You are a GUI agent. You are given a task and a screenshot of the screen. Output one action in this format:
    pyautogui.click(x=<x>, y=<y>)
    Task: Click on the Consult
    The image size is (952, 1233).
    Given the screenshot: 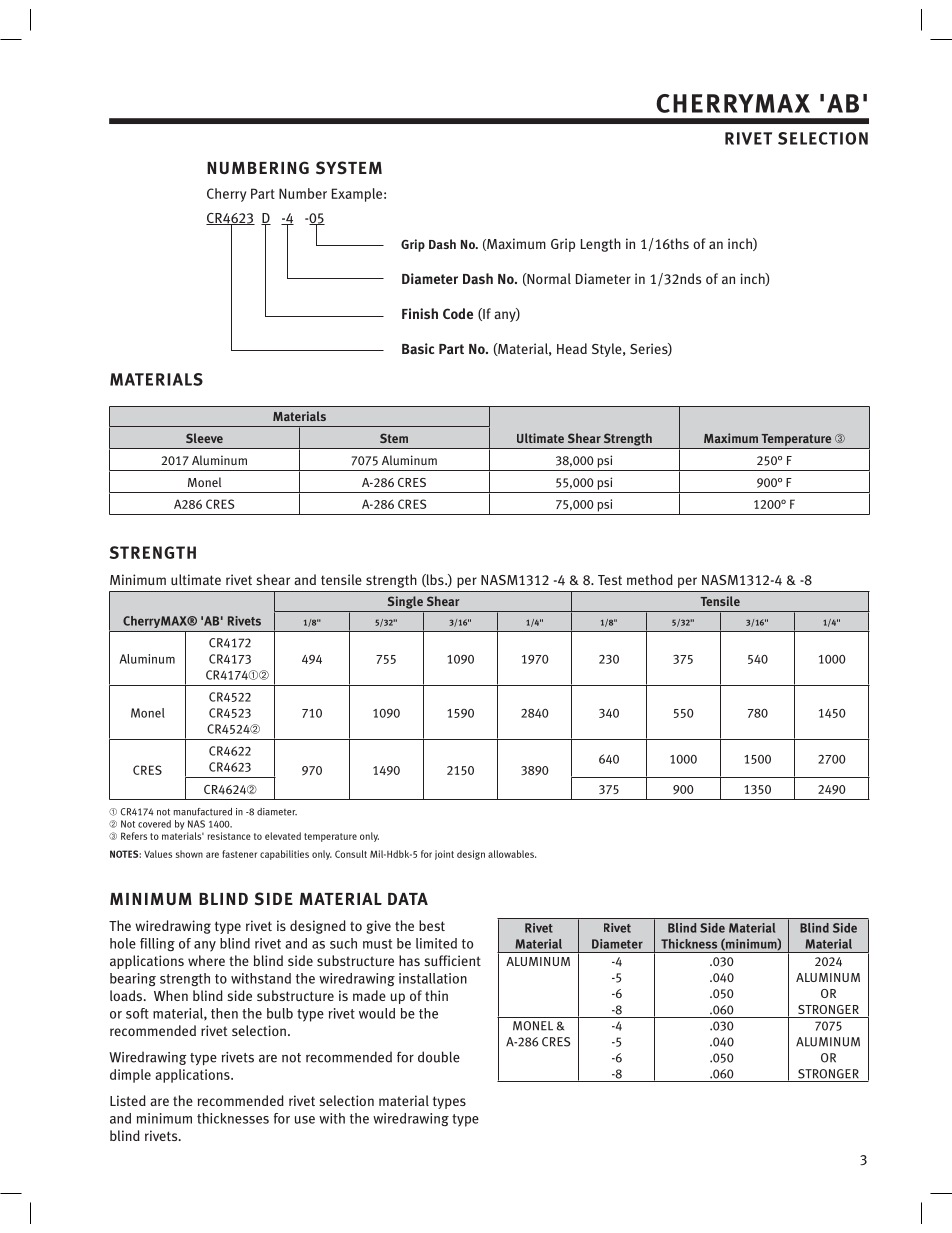 What is the action you would take?
    pyautogui.click(x=351, y=854)
